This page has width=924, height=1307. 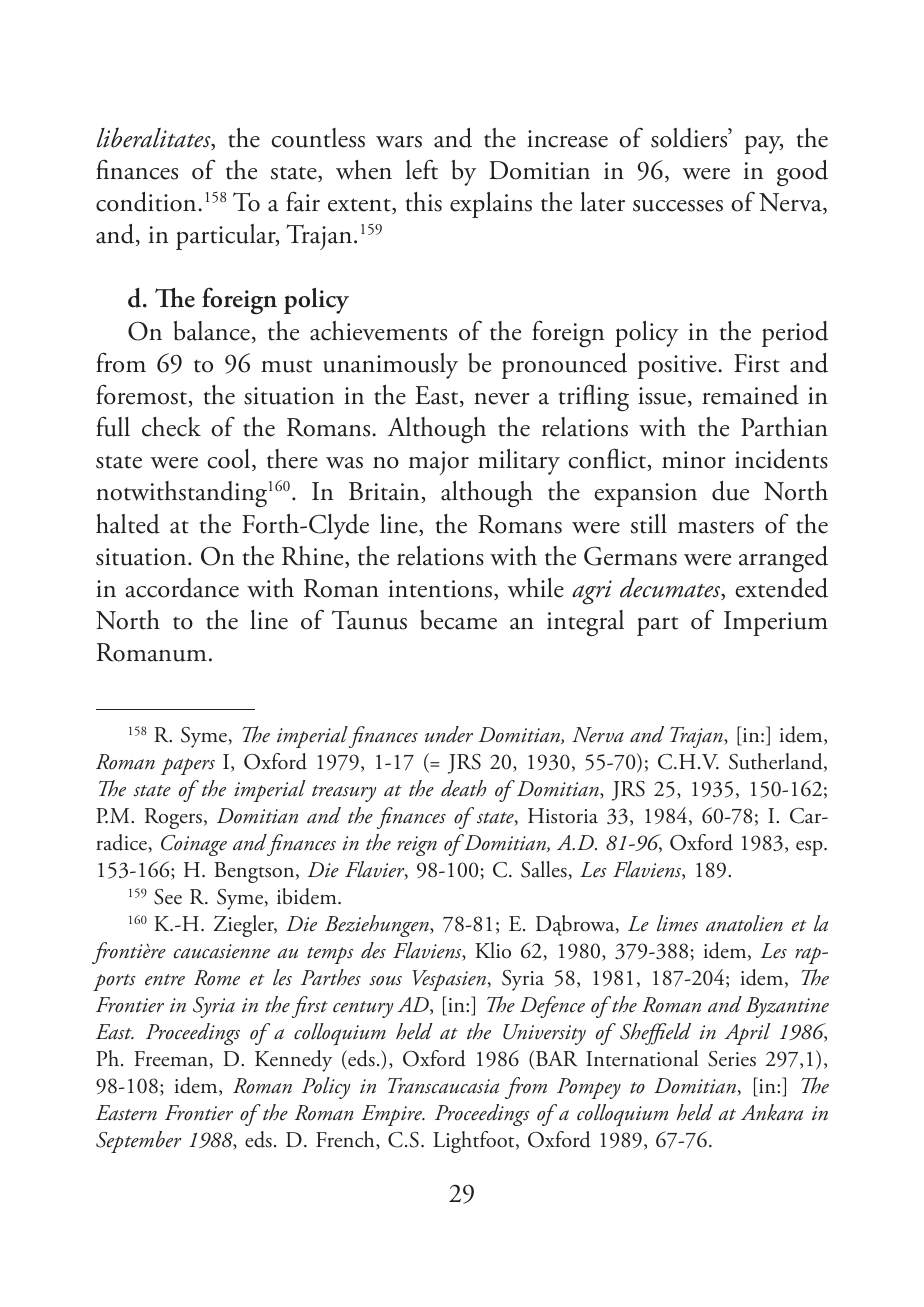 What do you see at coordinates (750, 395) in the page?
I see `remained` at bounding box center [750, 395].
